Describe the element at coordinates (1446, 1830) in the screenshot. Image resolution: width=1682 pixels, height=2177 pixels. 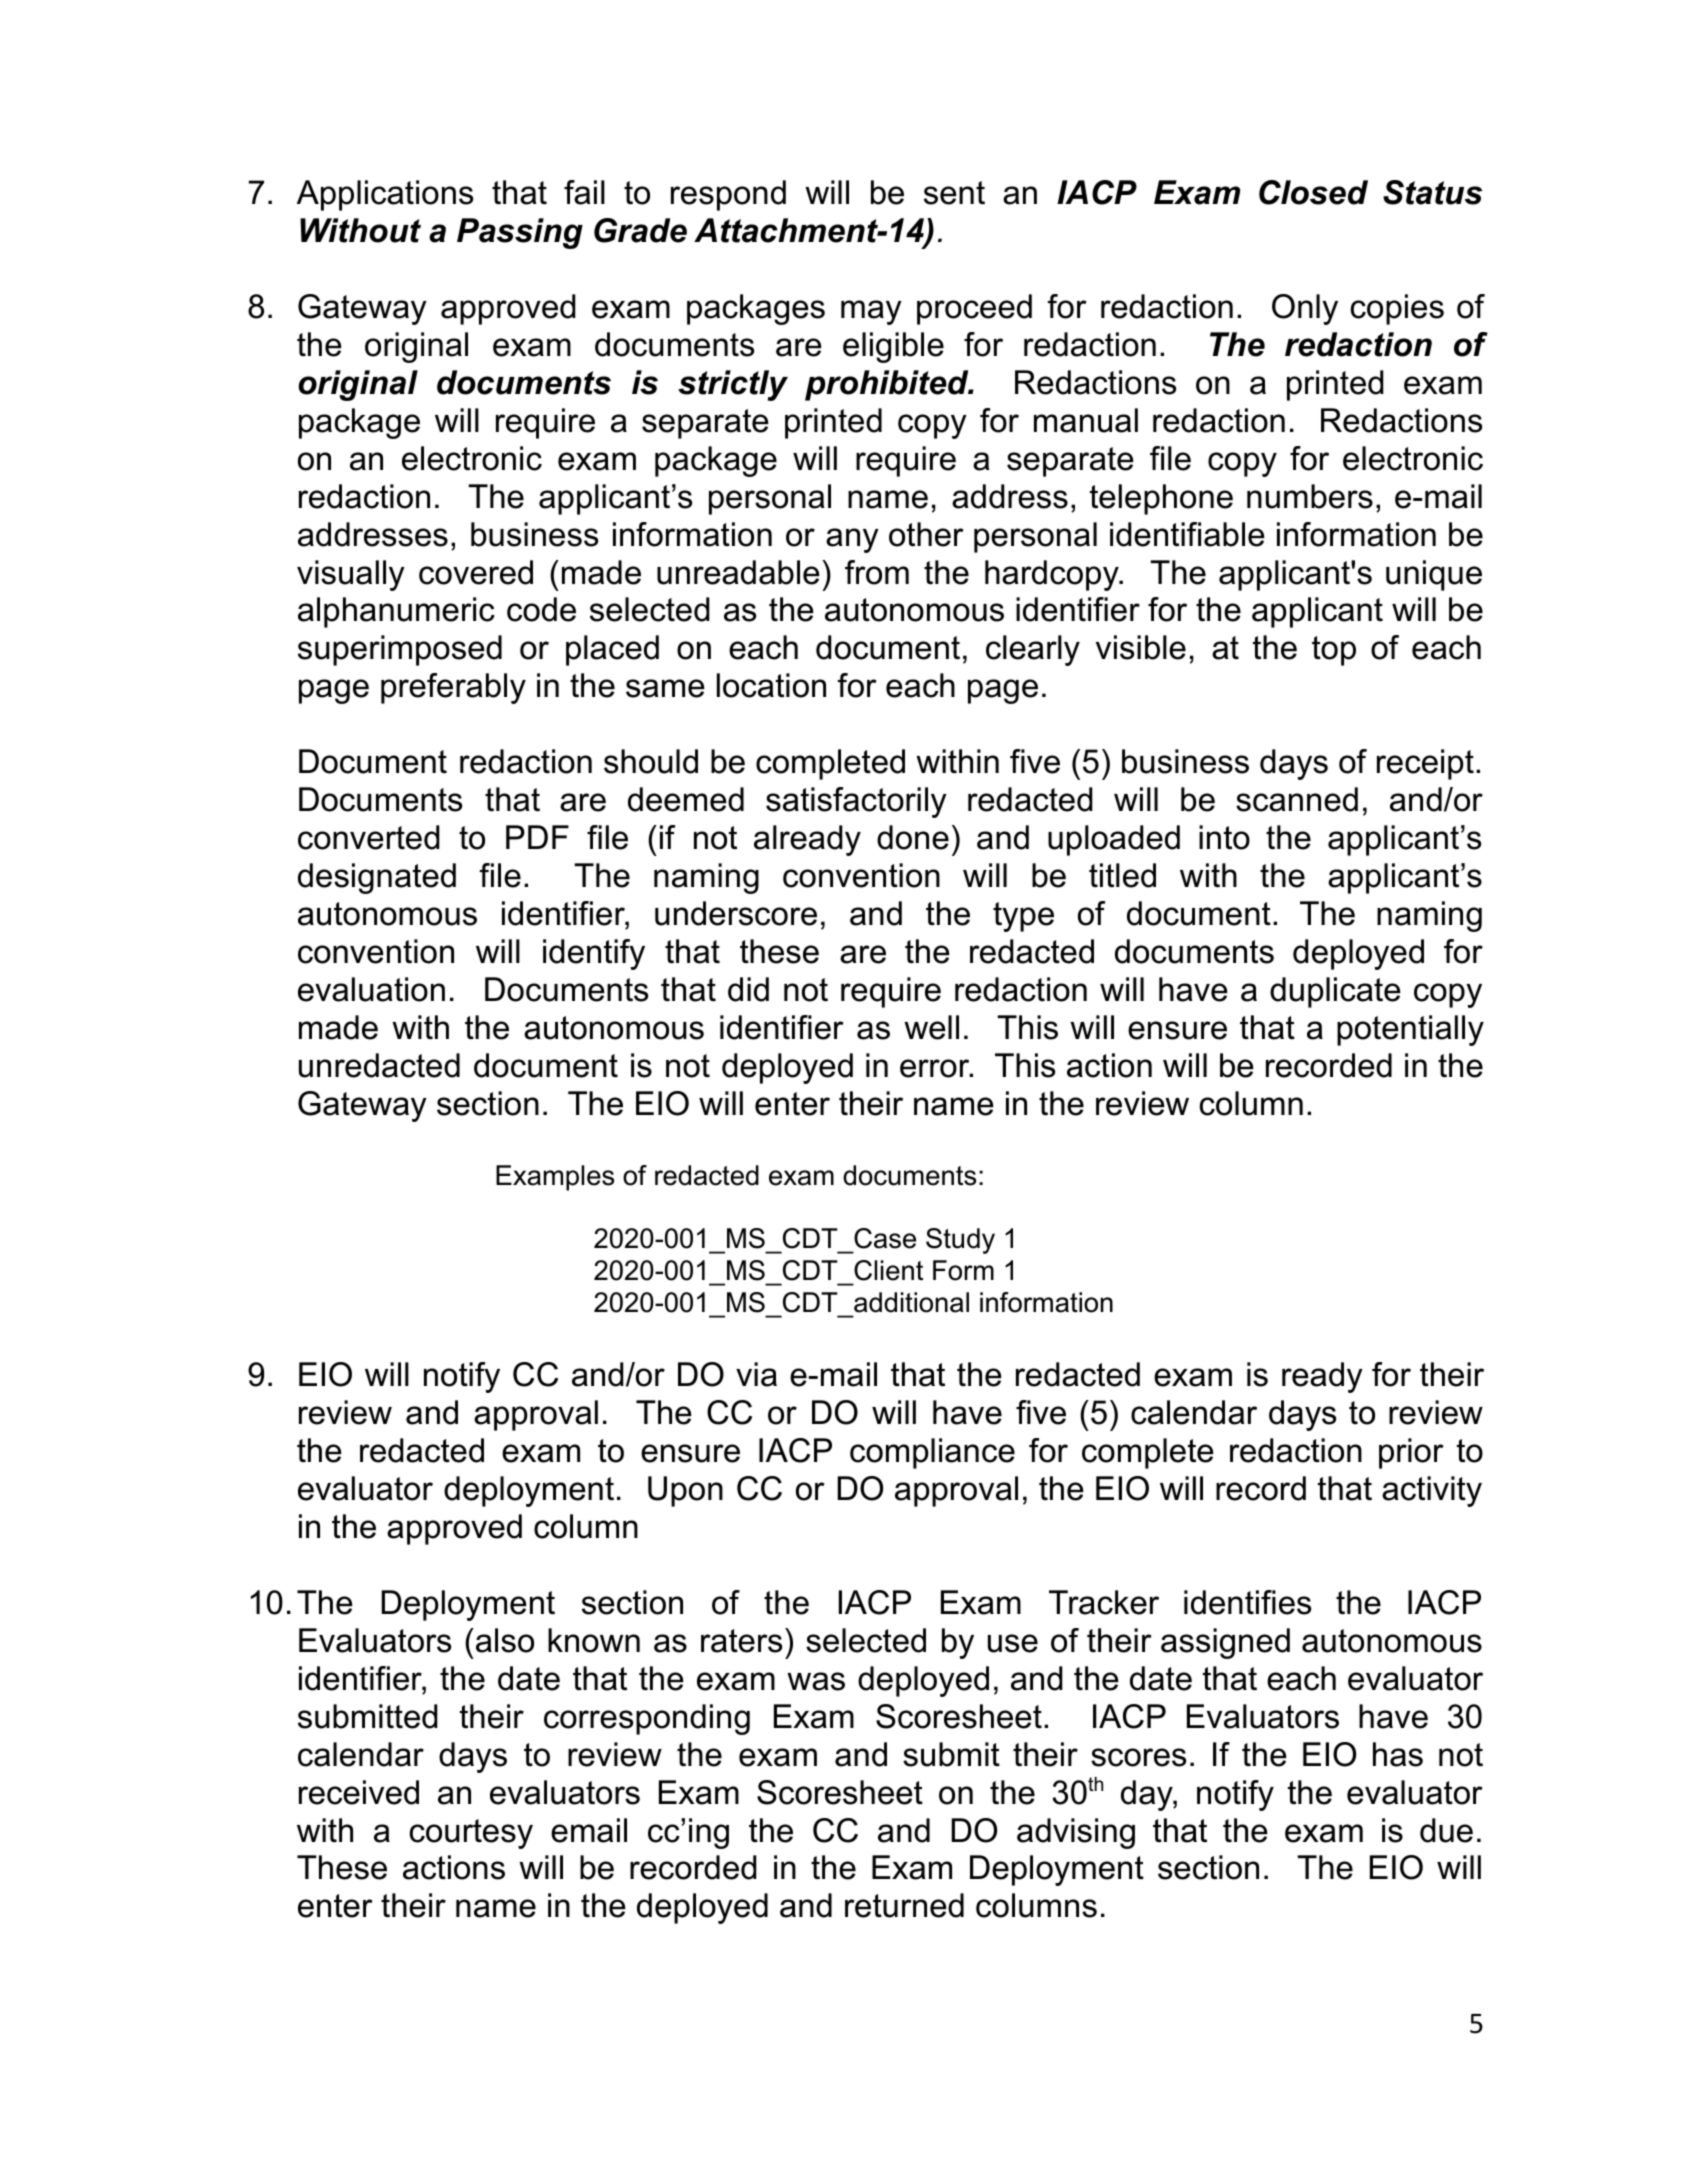
I see `due` at that location.
